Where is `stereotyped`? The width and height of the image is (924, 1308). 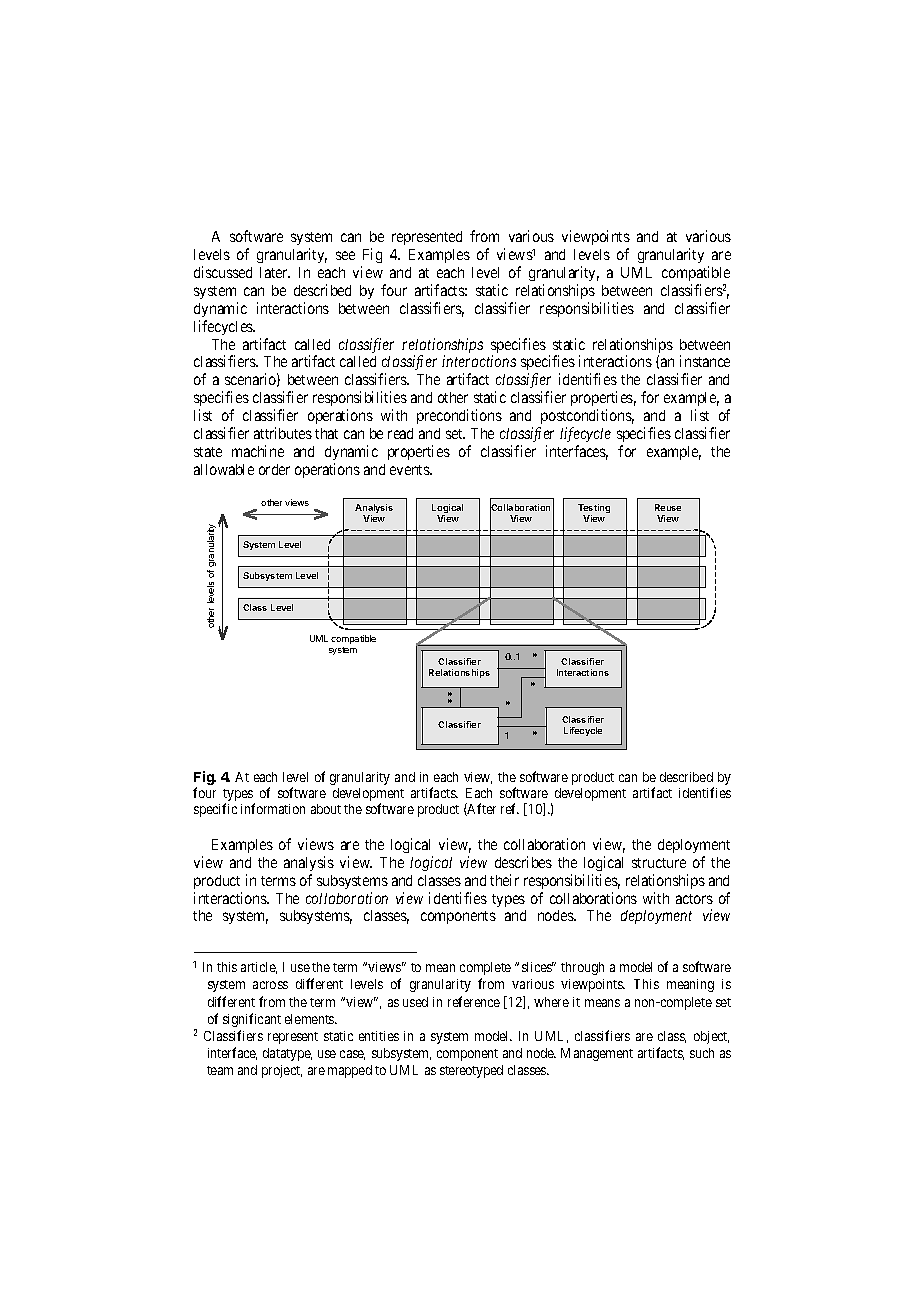 stereotyped is located at coordinates (471, 1071).
